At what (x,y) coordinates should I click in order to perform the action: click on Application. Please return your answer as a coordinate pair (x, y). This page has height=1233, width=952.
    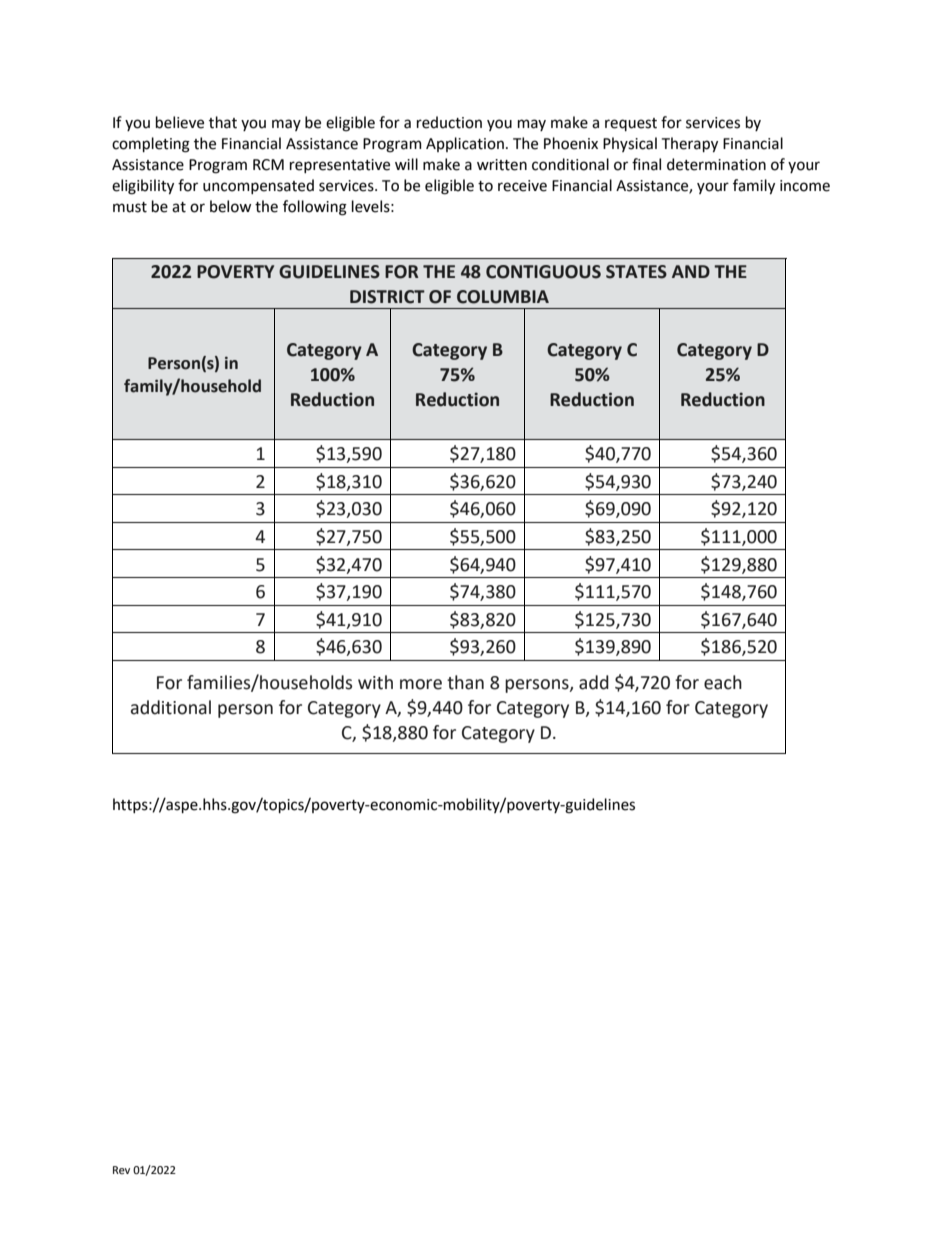
    Looking at the image, I should click on (465, 144).
